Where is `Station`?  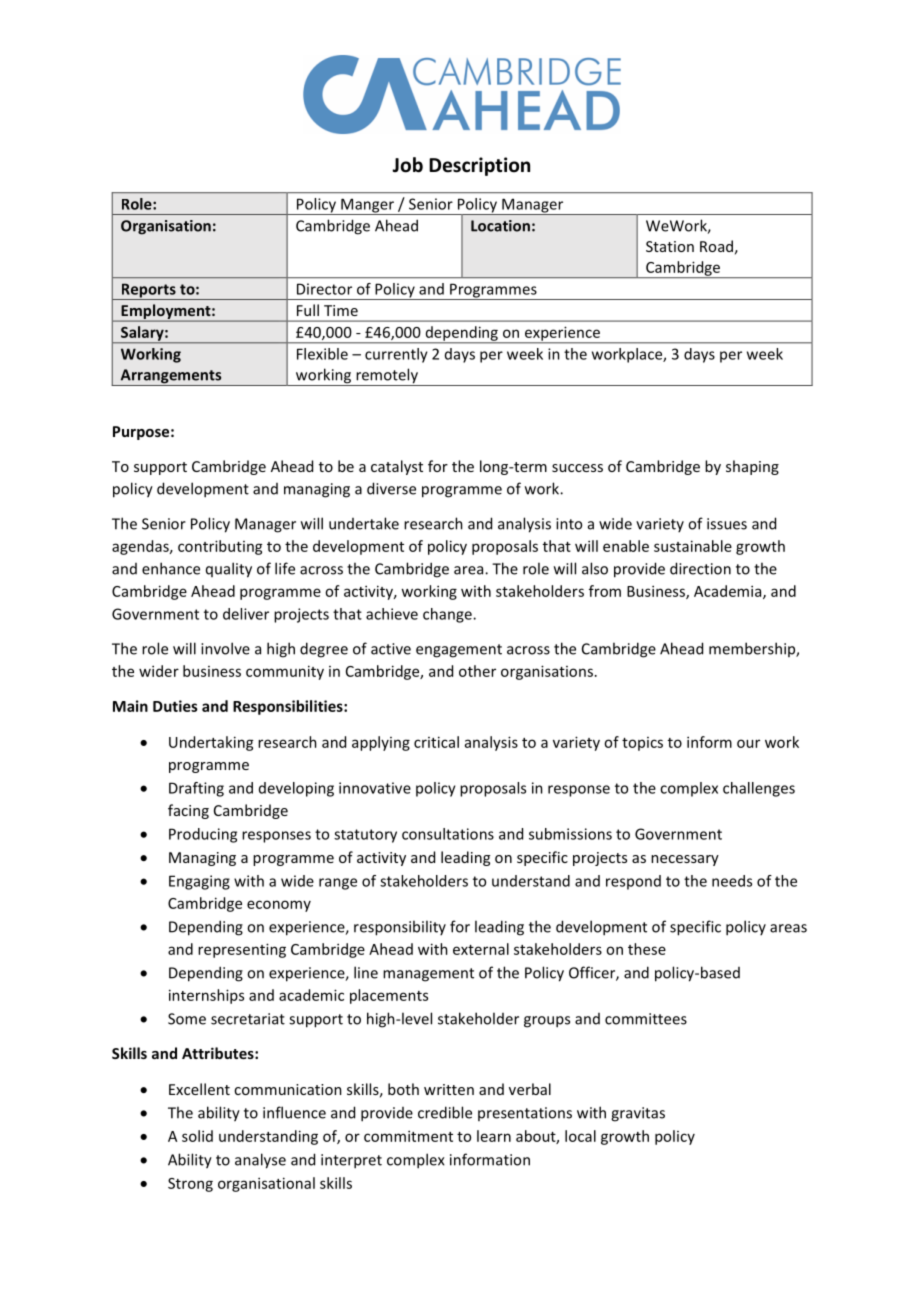 Station is located at coordinates (670, 246).
